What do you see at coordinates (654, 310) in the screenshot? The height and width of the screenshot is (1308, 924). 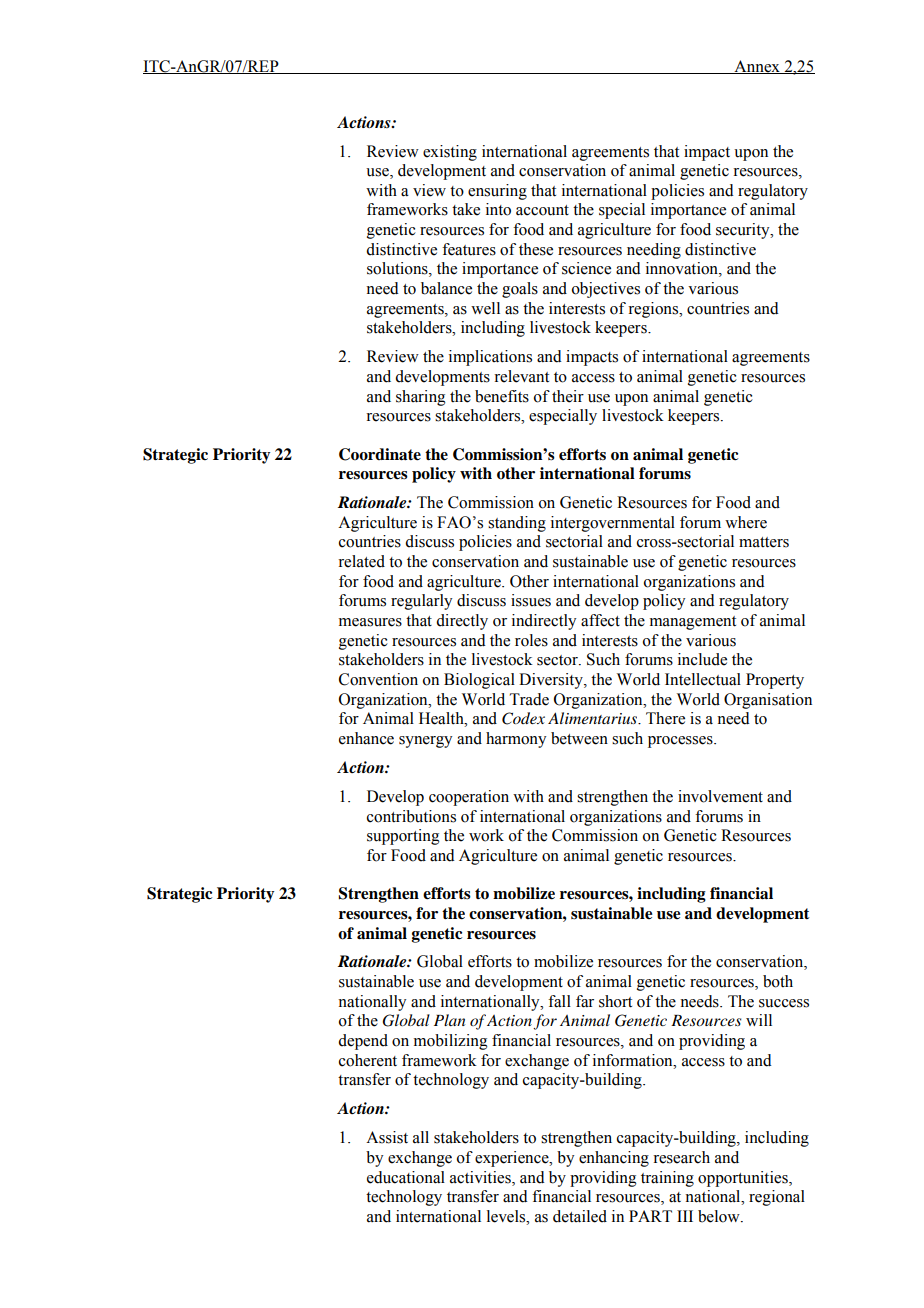 I see `regions` at bounding box center [654, 310].
